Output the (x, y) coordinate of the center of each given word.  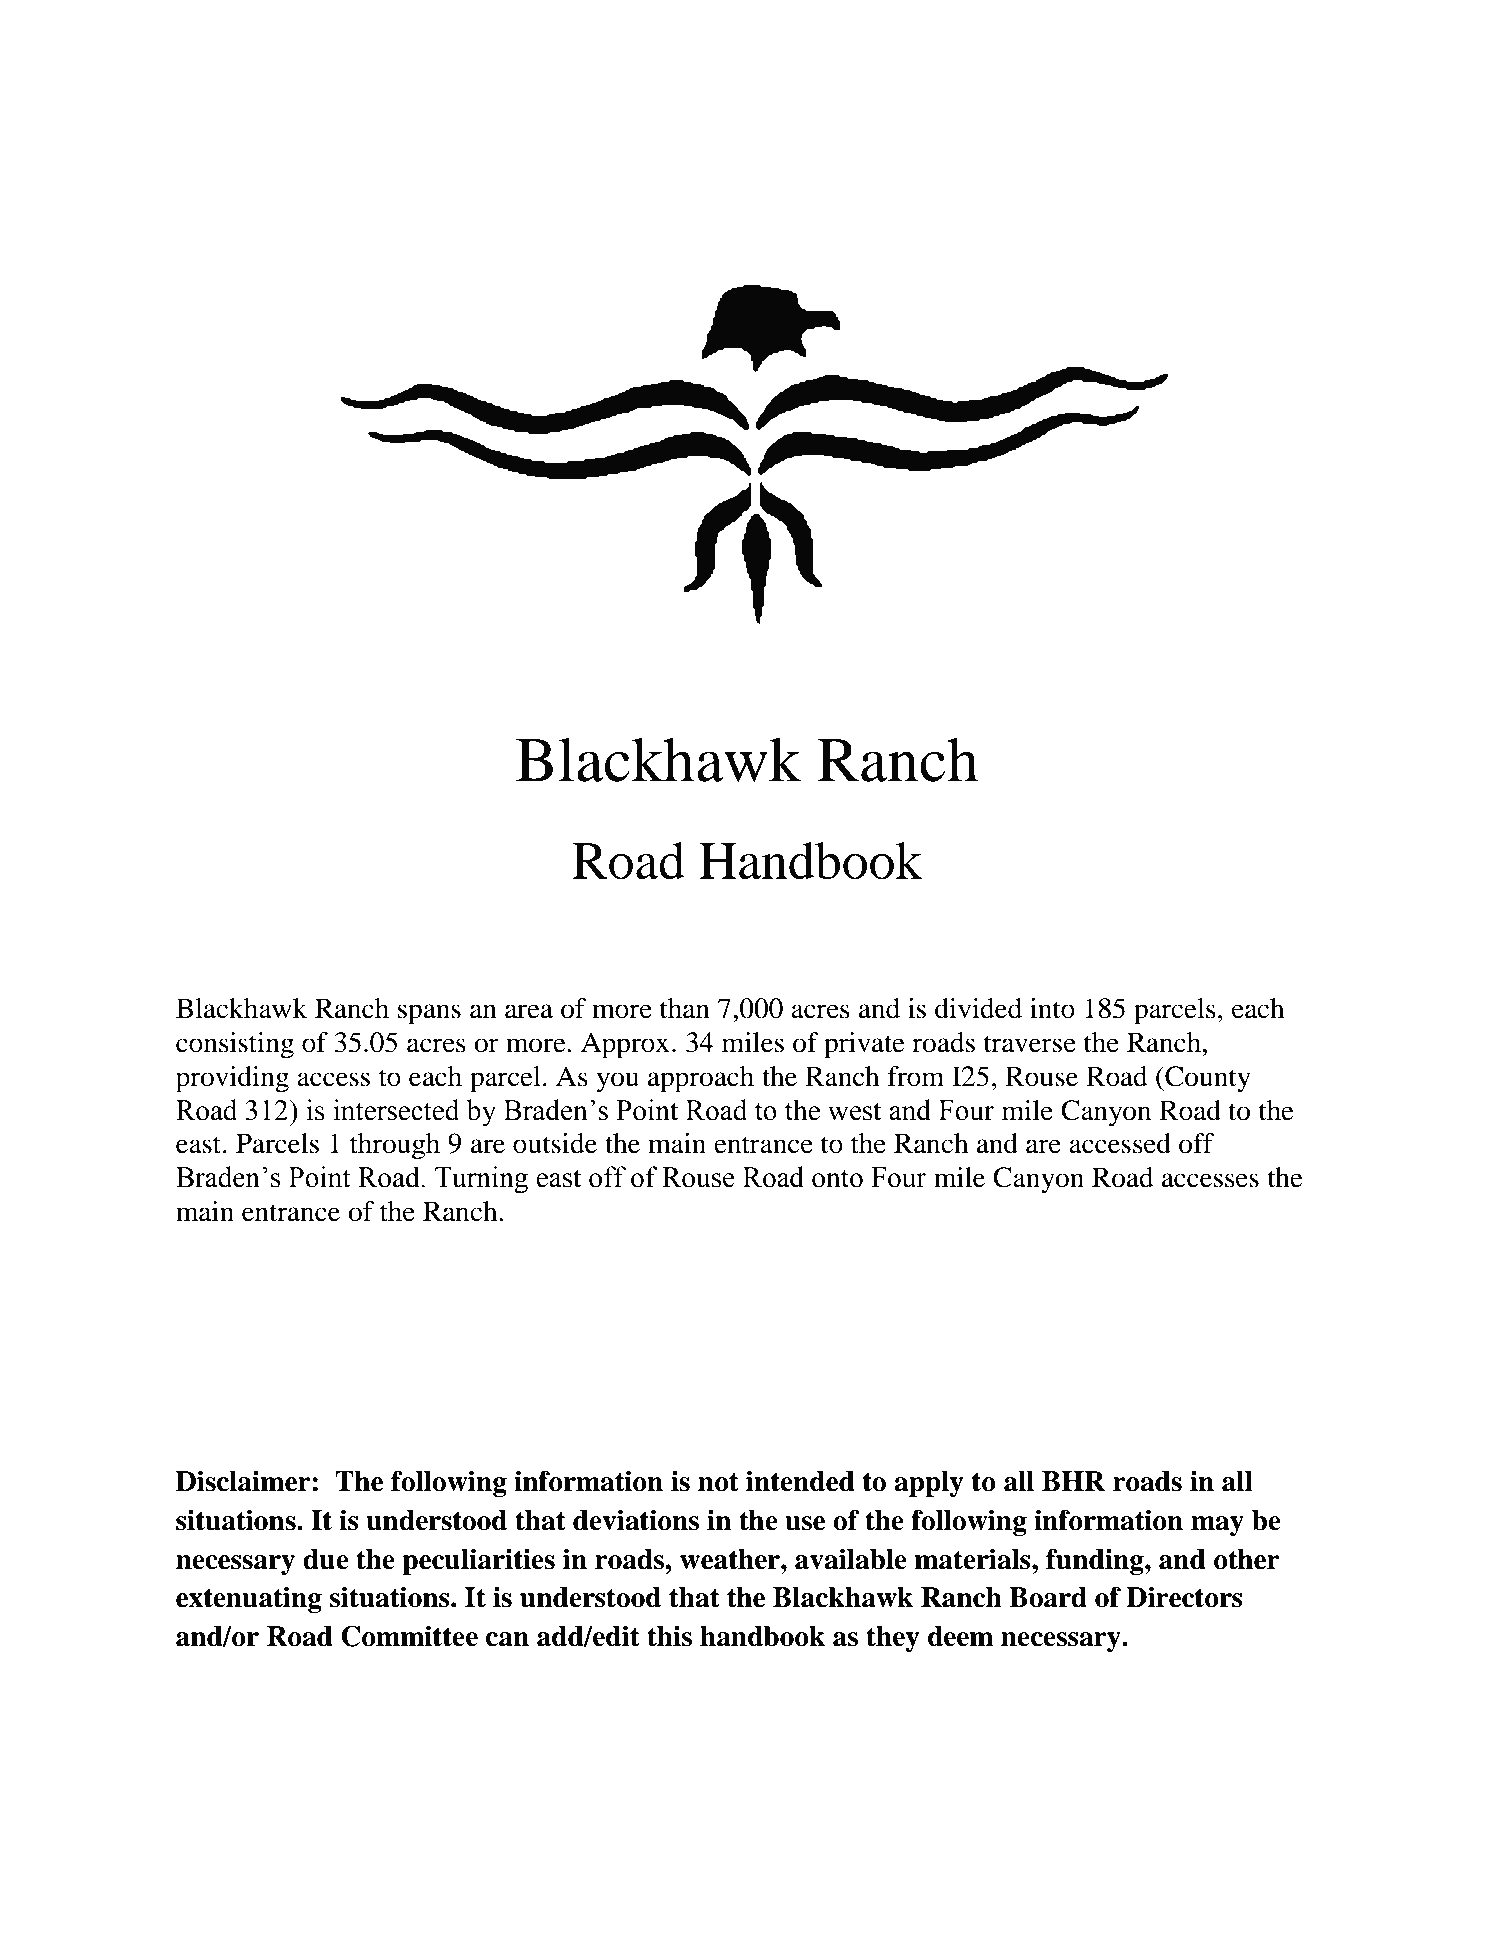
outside (555, 1143)
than (685, 1008)
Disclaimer (244, 1481)
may (1217, 1526)
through (395, 1146)
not (718, 1482)
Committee (409, 1636)
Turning (481, 1180)
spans (429, 1014)
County (1207, 1079)
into (1052, 1008)
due (326, 1559)
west (854, 1111)
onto (837, 1178)
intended (800, 1481)
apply (929, 1484)
